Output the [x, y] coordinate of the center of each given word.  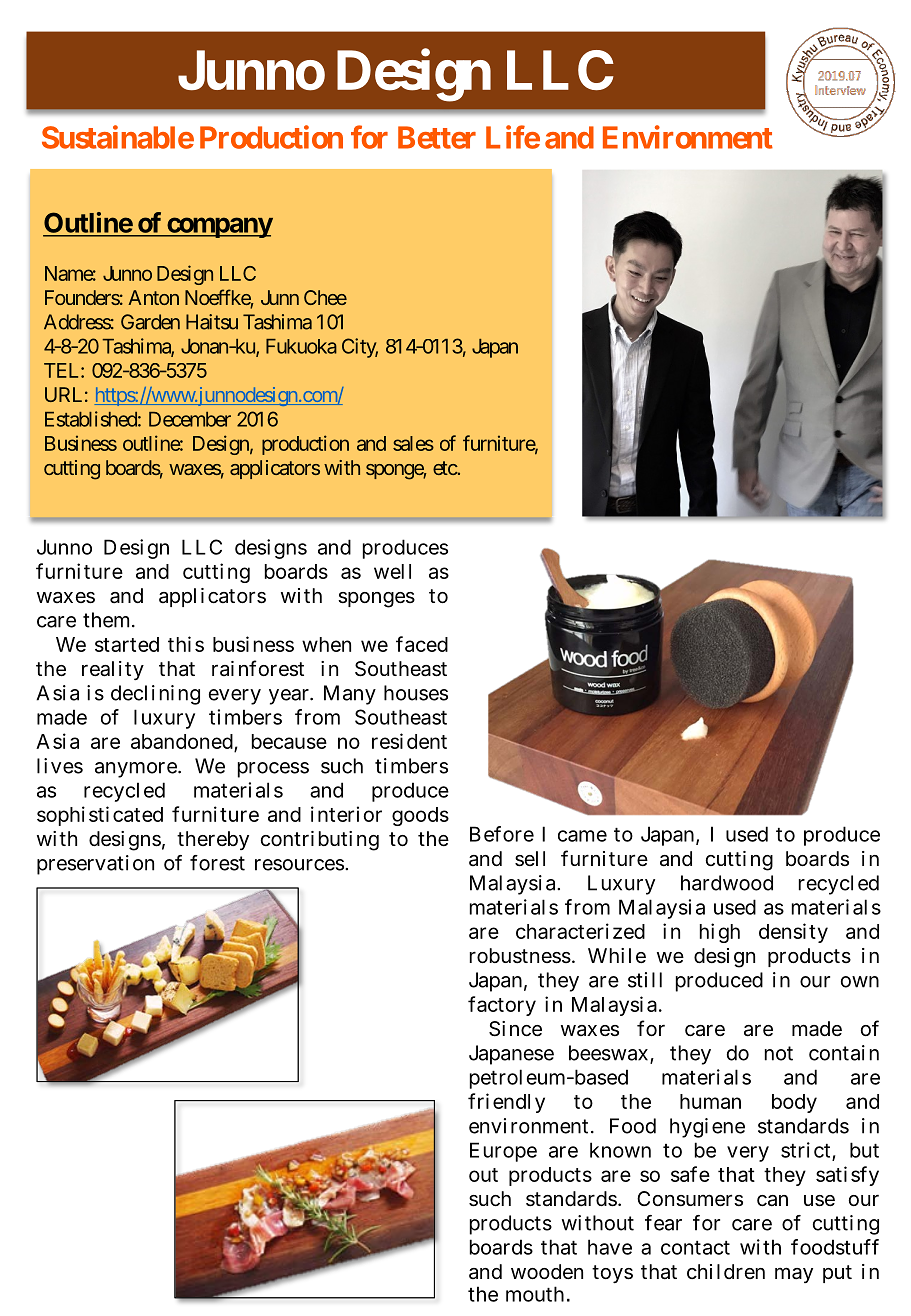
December [190, 419]
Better [437, 137]
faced [422, 644]
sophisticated [100, 816]
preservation [95, 865]
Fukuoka [301, 346]
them [106, 620]
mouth [535, 1294]
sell [530, 859]
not [779, 1053]
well [392, 571]
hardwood [727, 883]
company [219, 227]
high [720, 933]
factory [502, 1006]
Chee [325, 297]
